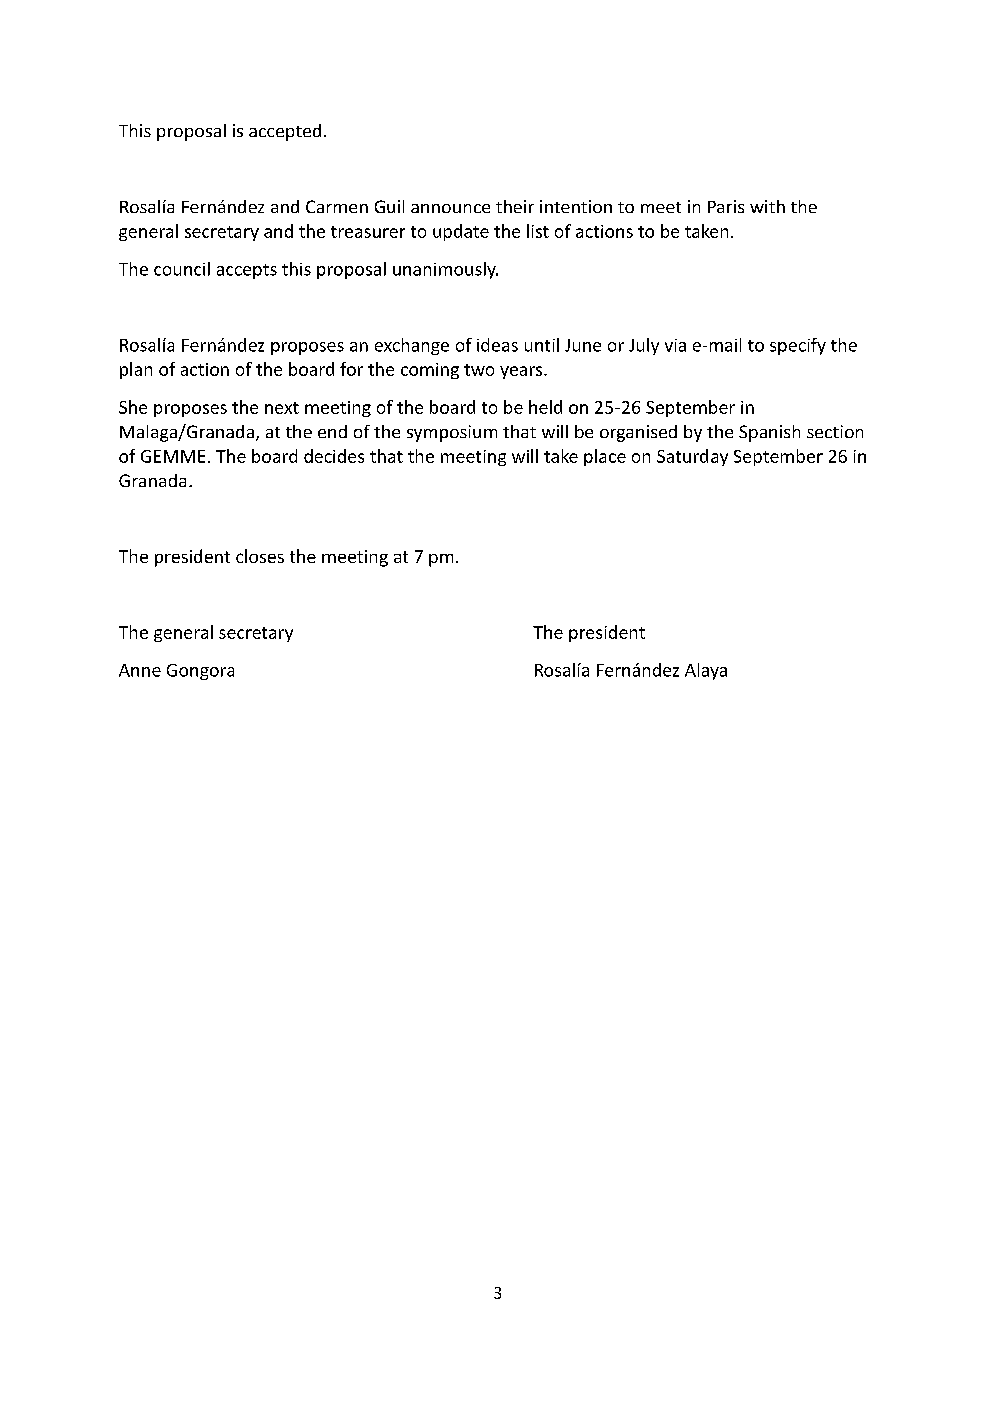 The height and width of the document is (1408, 996). What do you see at coordinates (545, 407) in the document?
I see `held` at bounding box center [545, 407].
